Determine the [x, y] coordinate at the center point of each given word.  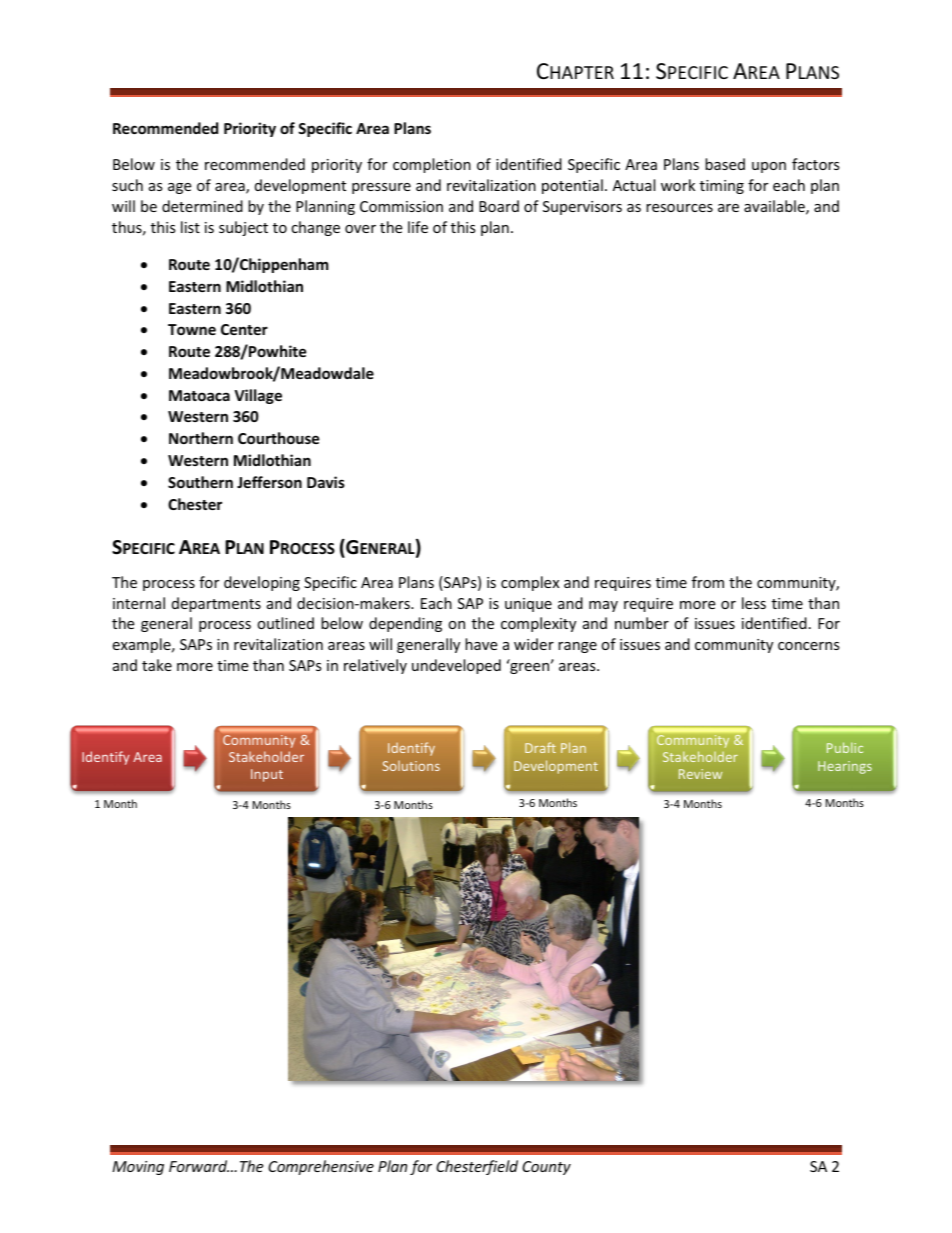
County [546, 1168]
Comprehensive [321, 1167]
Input [267, 775]
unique [528, 605]
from [708, 582]
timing [722, 187]
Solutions [411, 765]
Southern [200, 482]
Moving [138, 1168]
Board [499, 206]
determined [202, 206]
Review [700, 774]
